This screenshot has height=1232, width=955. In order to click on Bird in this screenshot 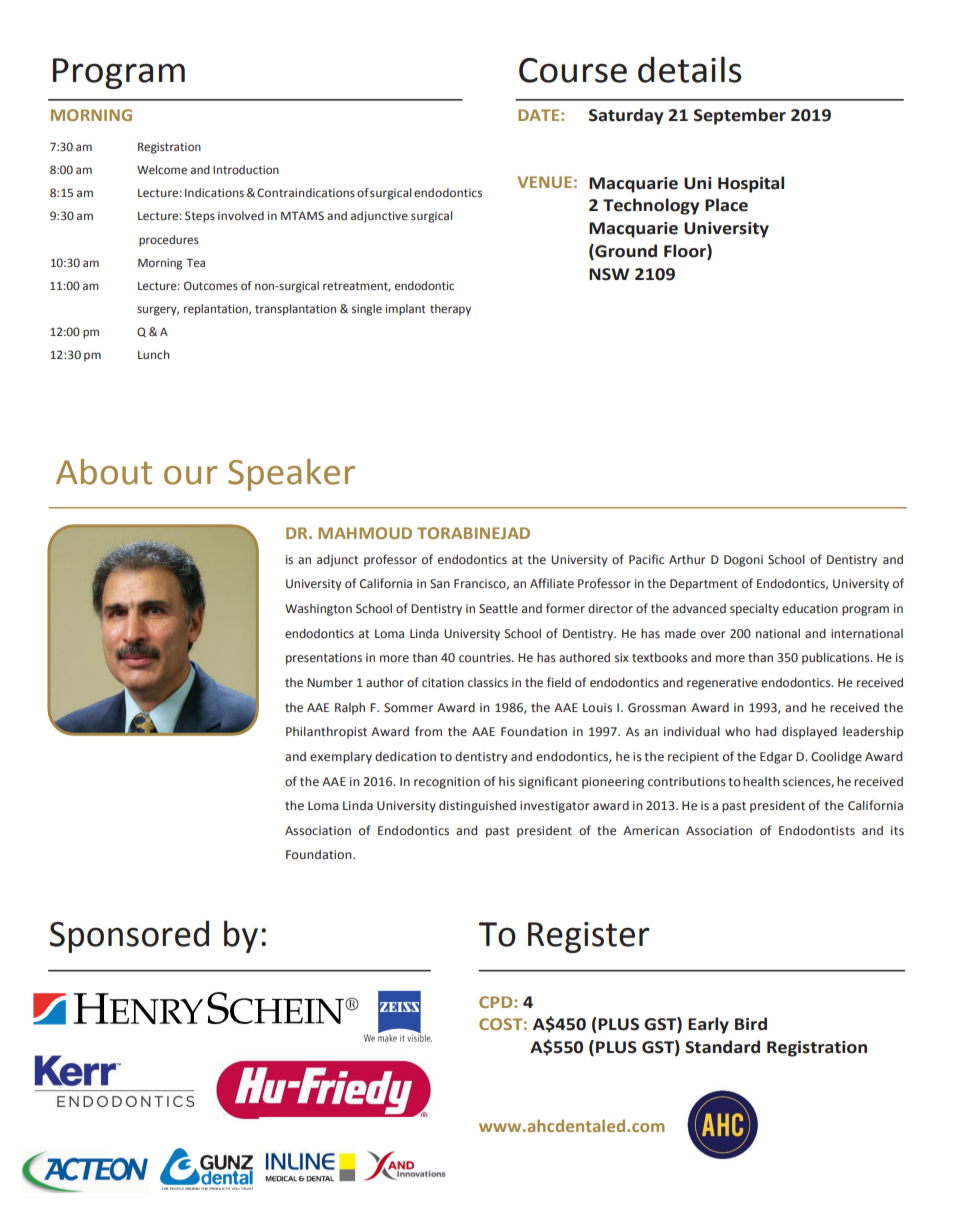, I will do `click(751, 1024)`.
